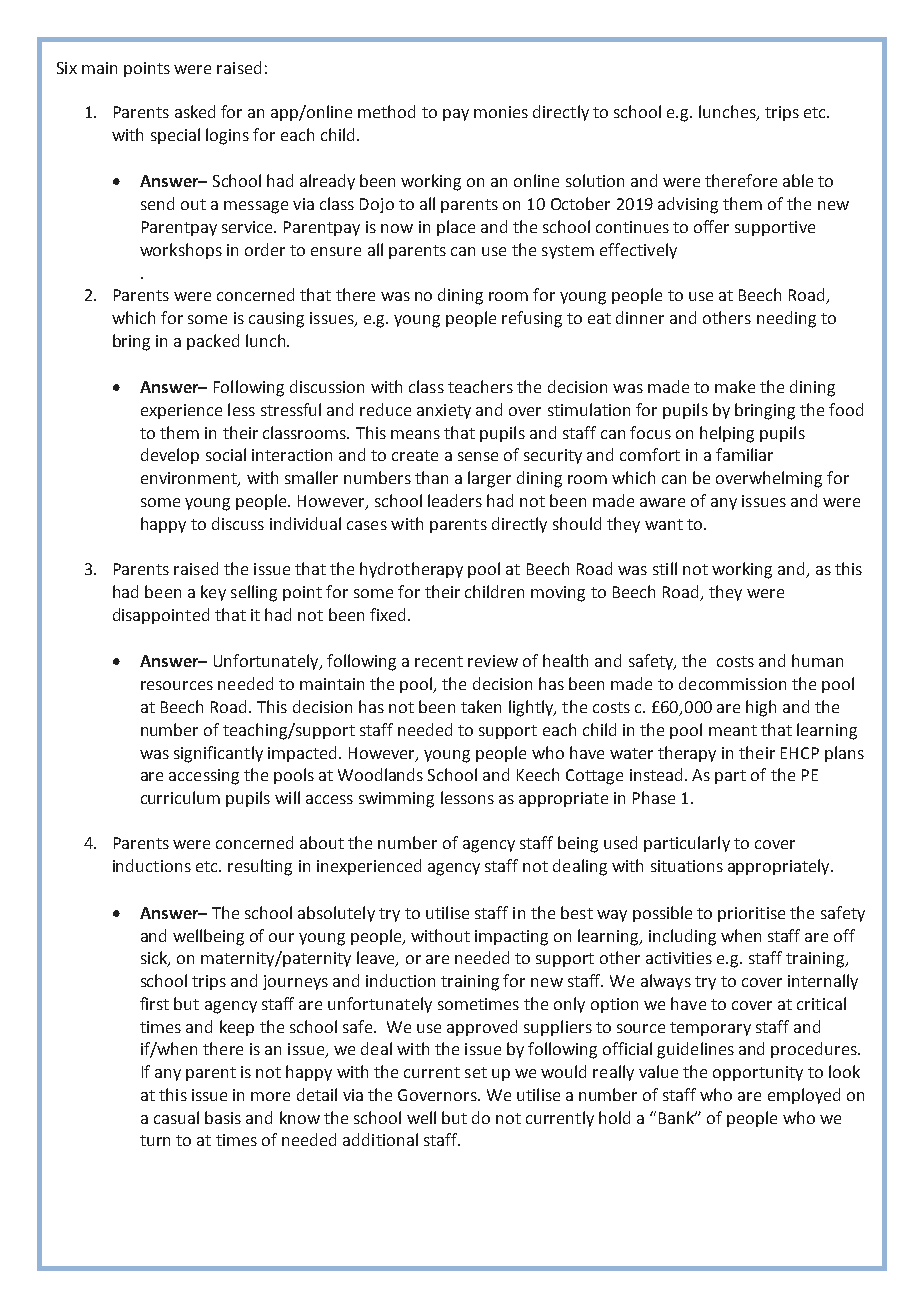 The width and height of the screenshot is (924, 1308). I want to click on anxiety, so click(444, 411).
